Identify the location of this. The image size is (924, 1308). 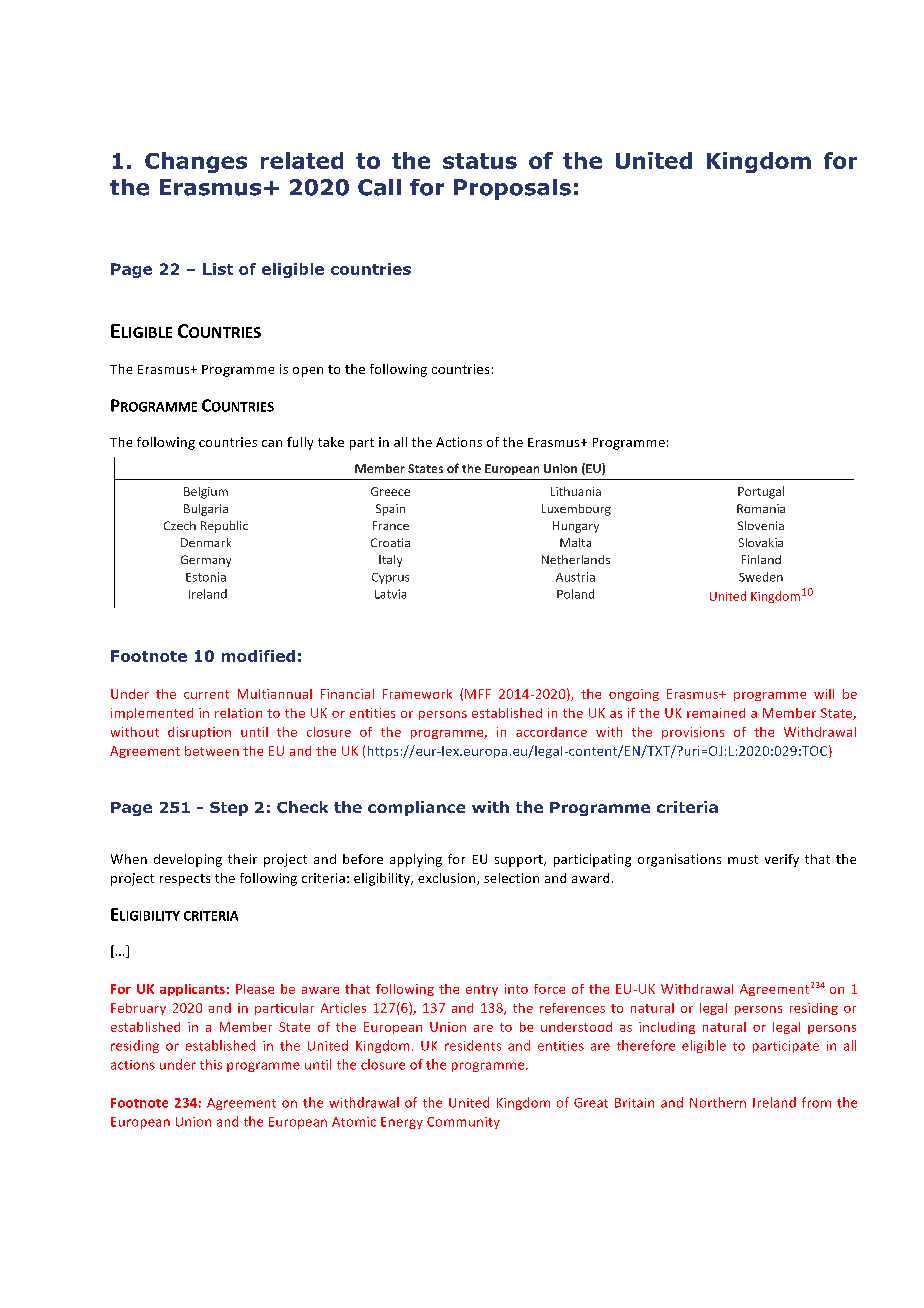
(211, 1064).
